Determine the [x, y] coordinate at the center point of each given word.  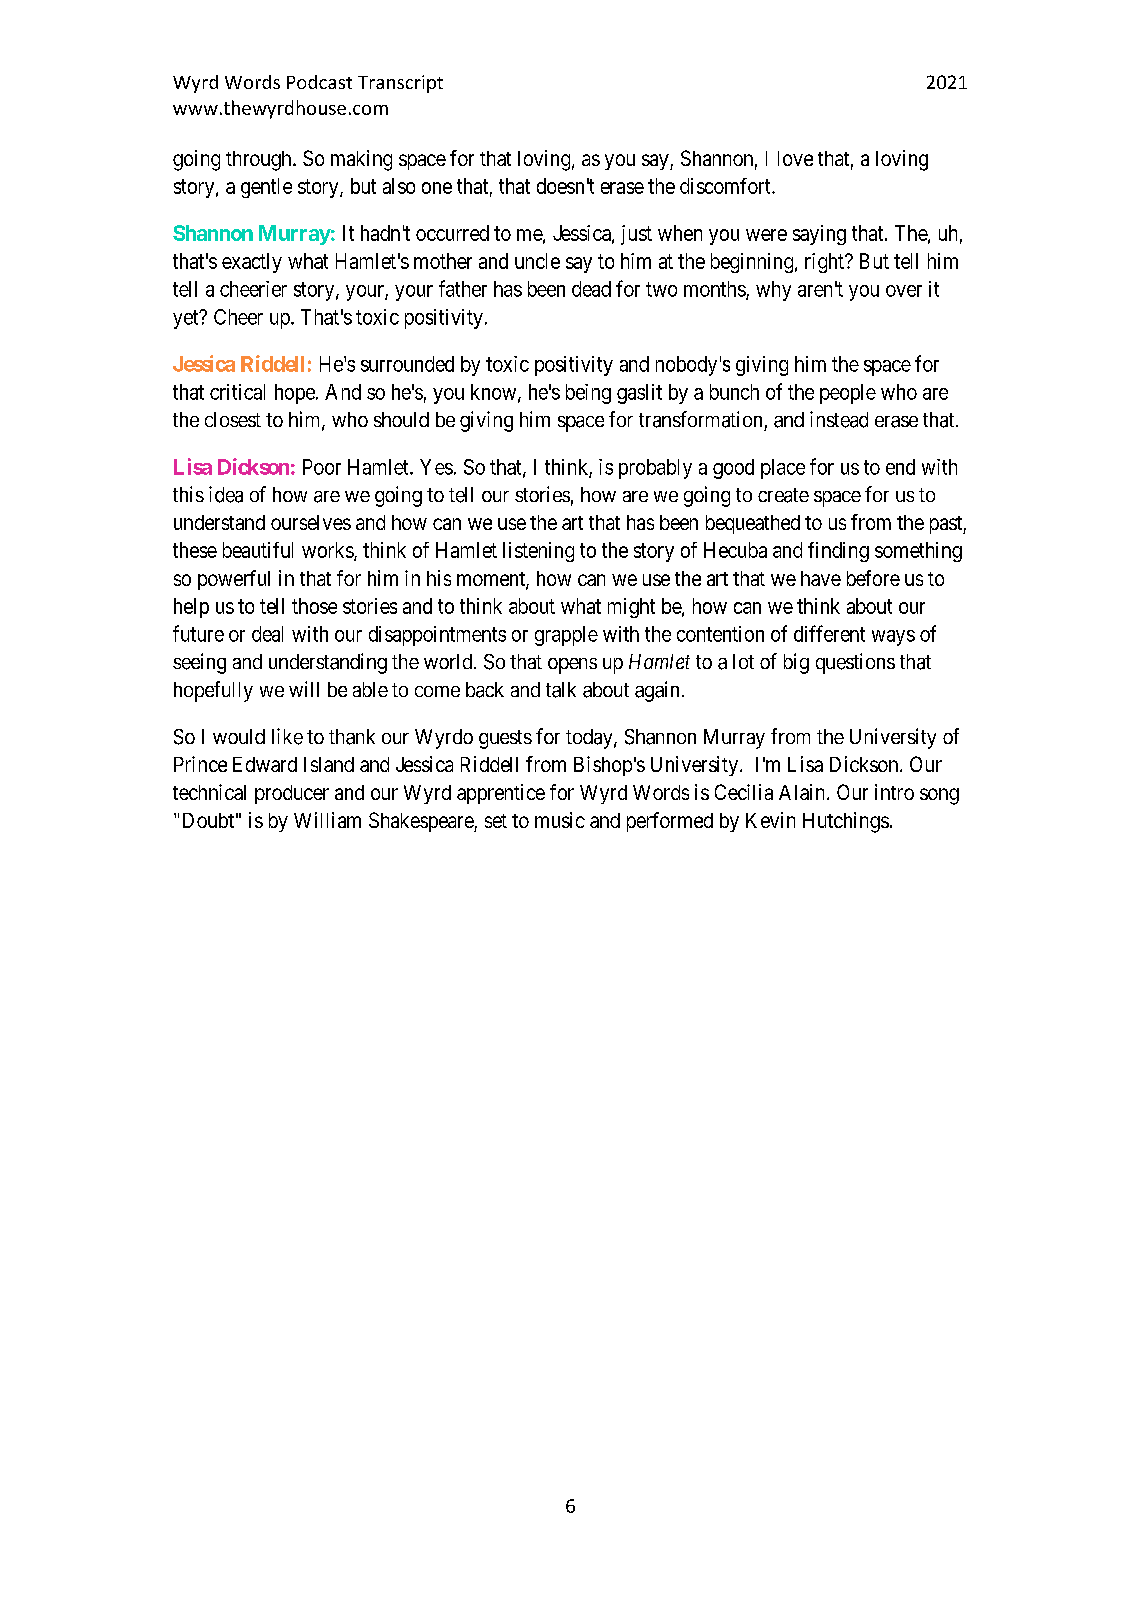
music [560, 820]
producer [292, 794]
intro [894, 792]
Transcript [400, 84]
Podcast [319, 82]
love [795, 158]
